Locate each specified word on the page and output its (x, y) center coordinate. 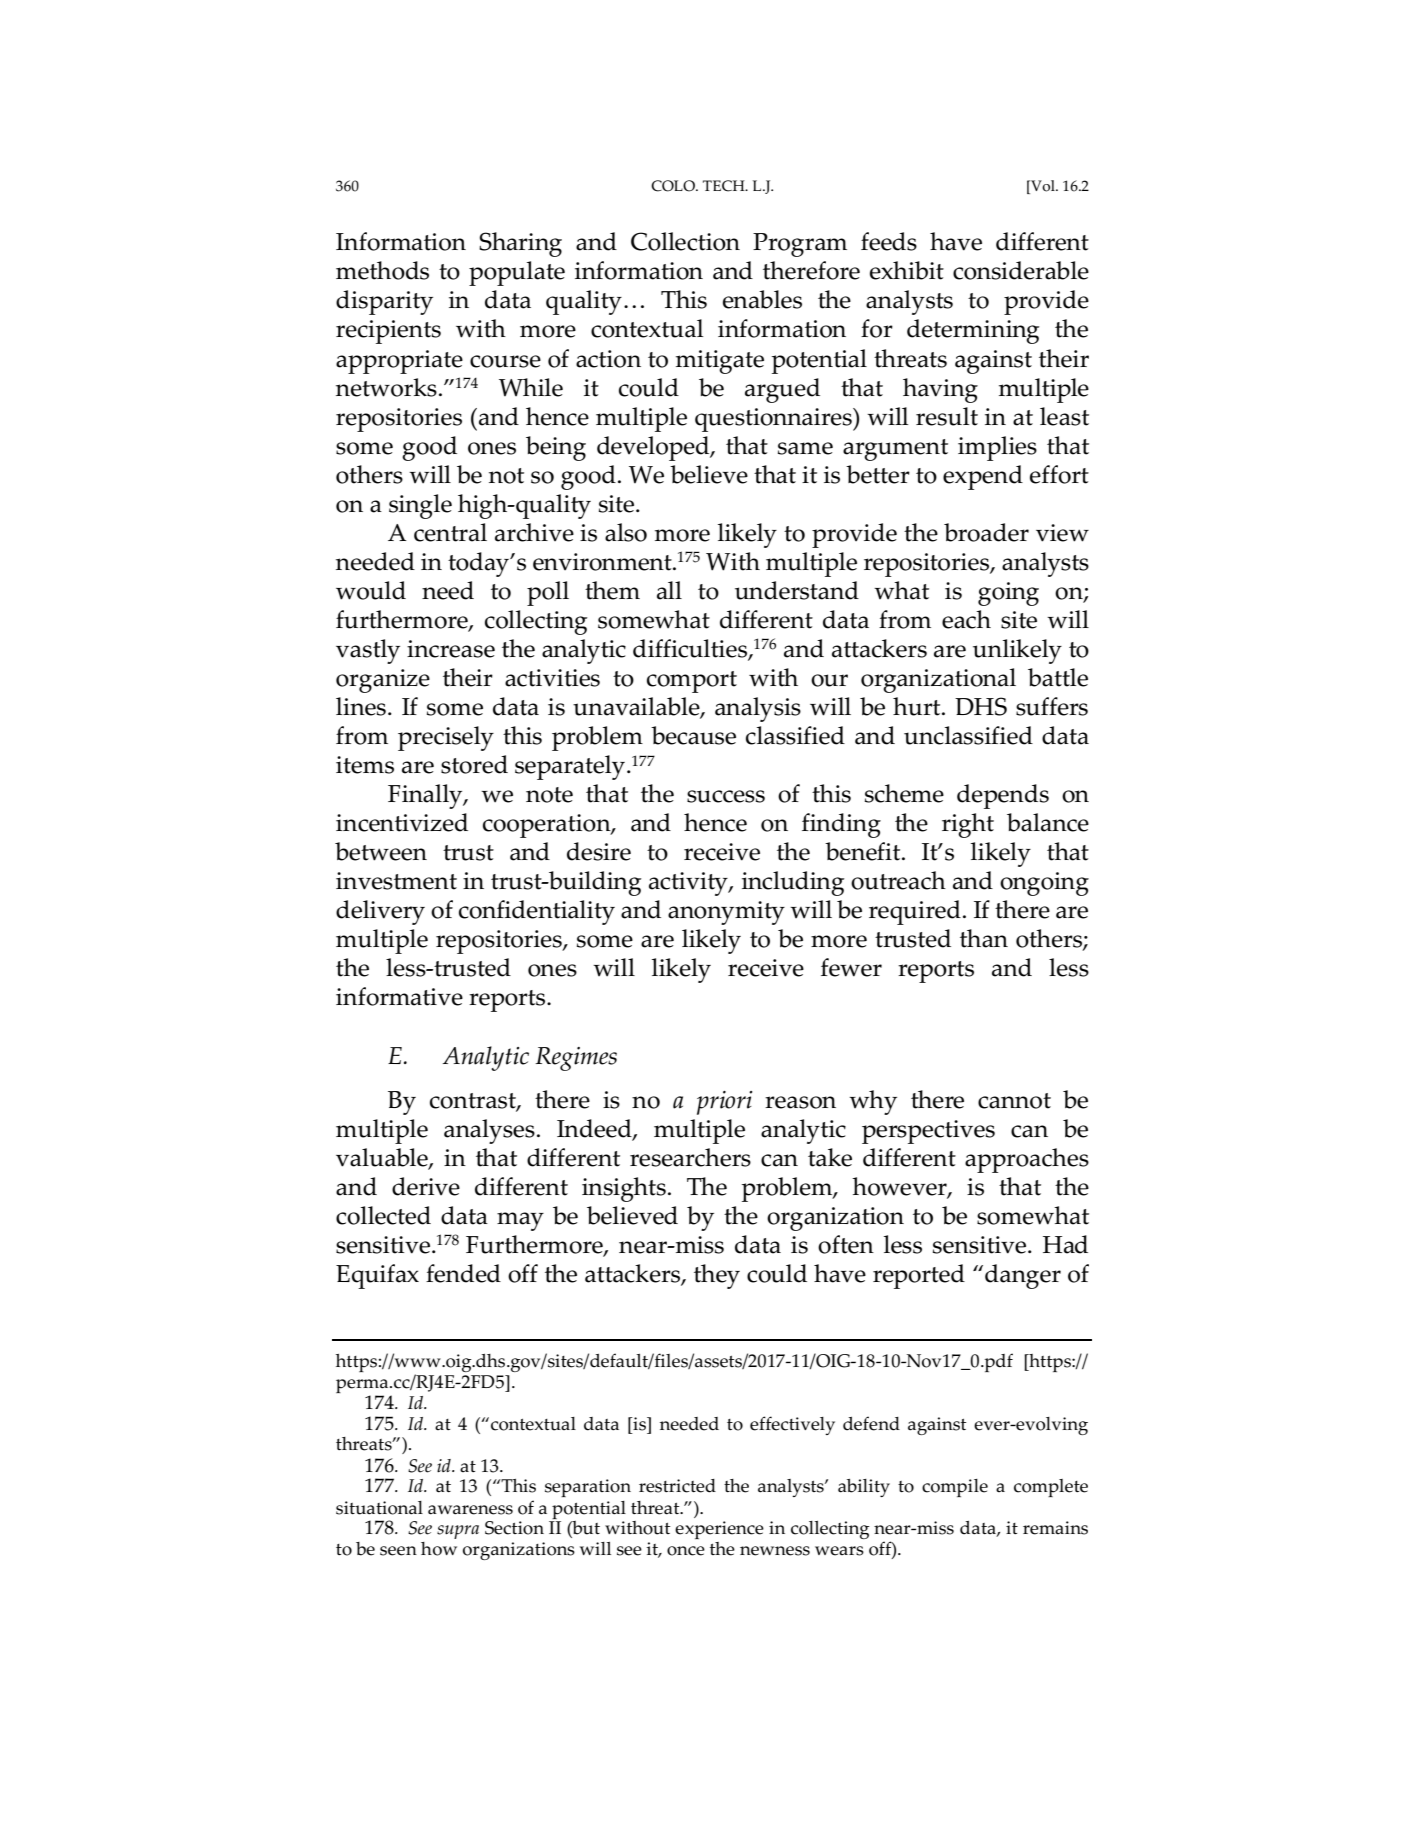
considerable (1021, 270)
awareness (470, 1510)
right (968, 825)
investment (396, 881)
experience (719, 1530)
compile (955, 1488)
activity (689, 884)
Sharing (520, 244)
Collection (685, 241)
